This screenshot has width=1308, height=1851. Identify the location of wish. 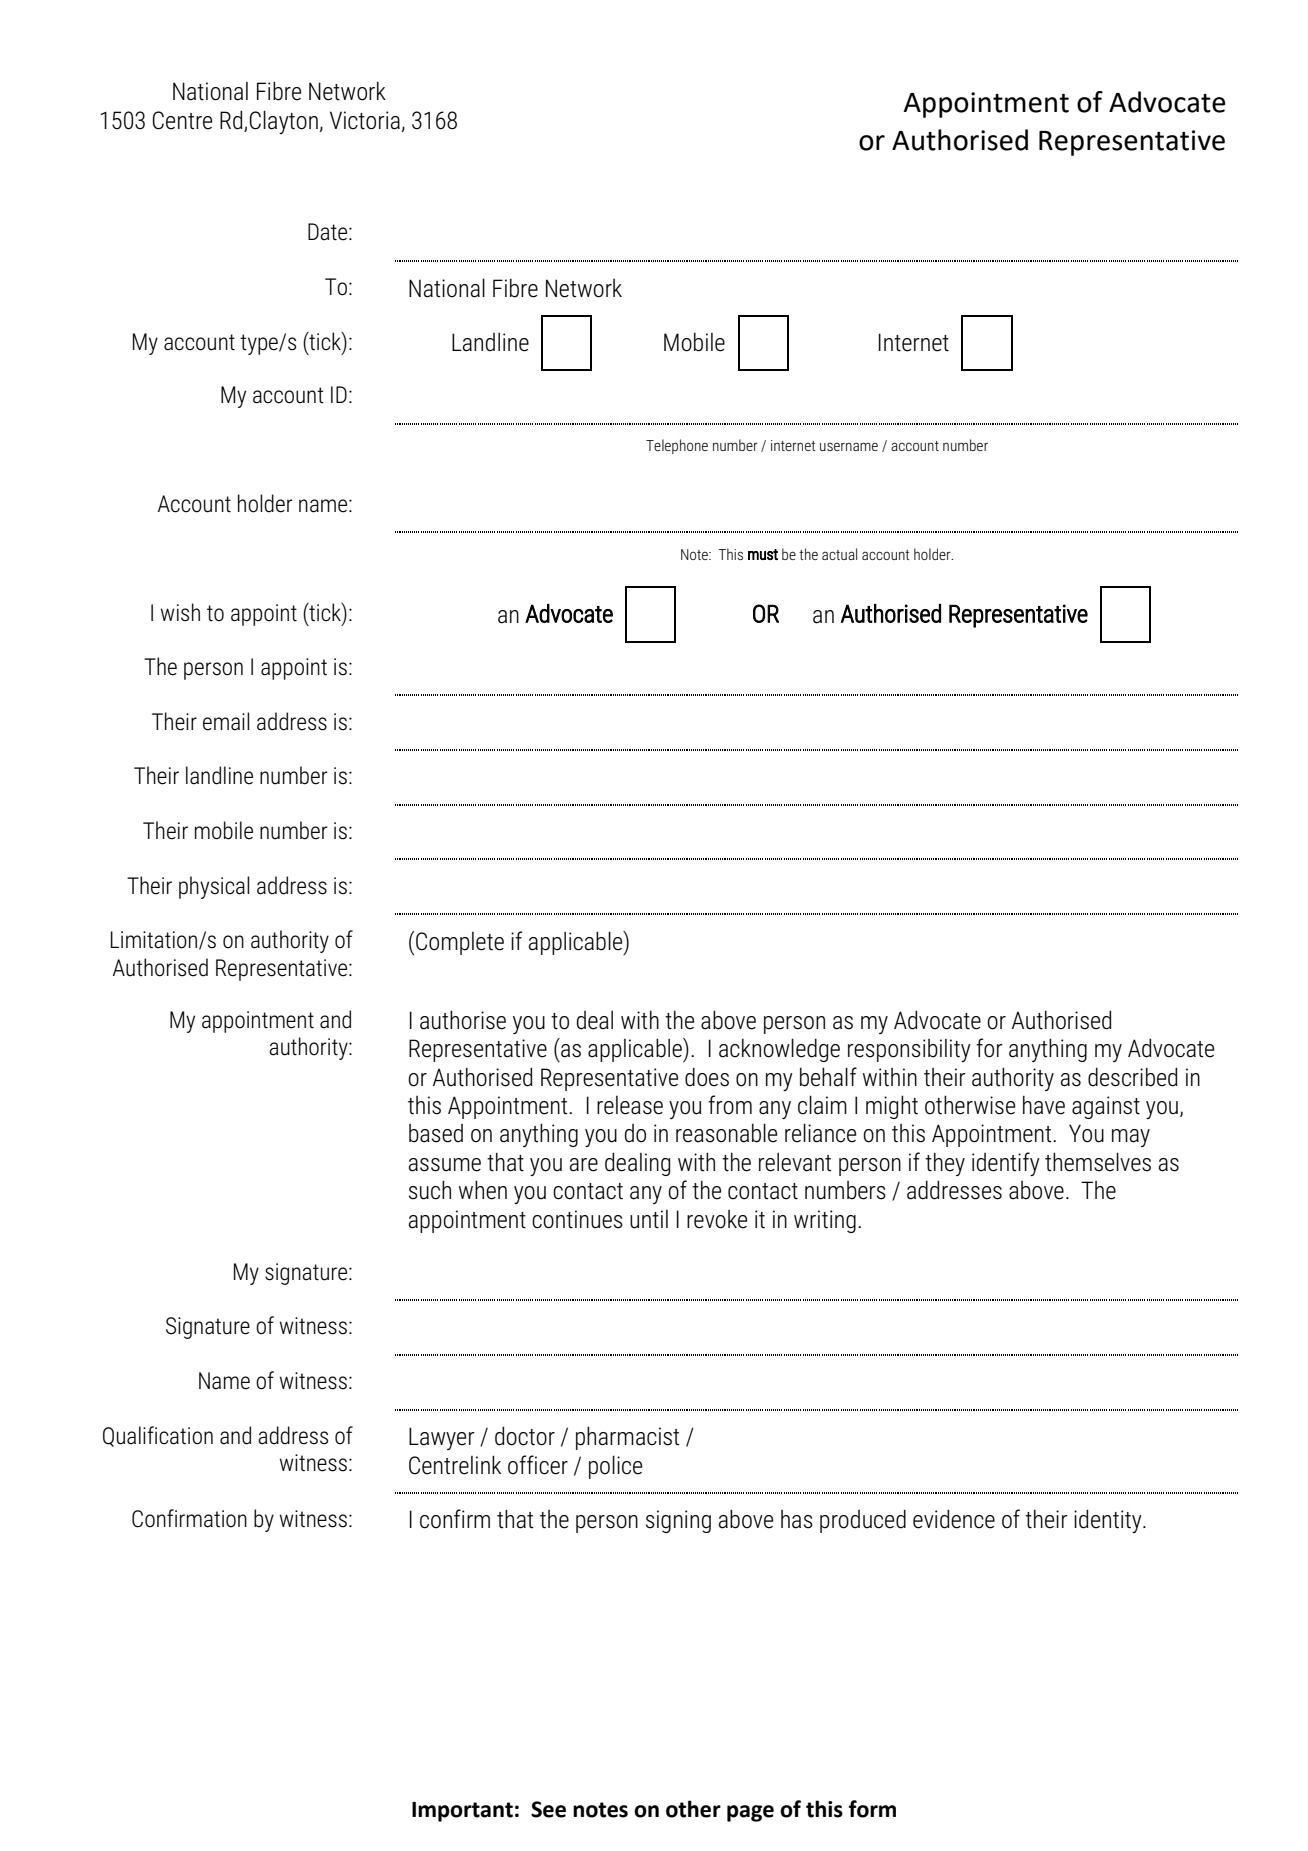
(180, 612).
